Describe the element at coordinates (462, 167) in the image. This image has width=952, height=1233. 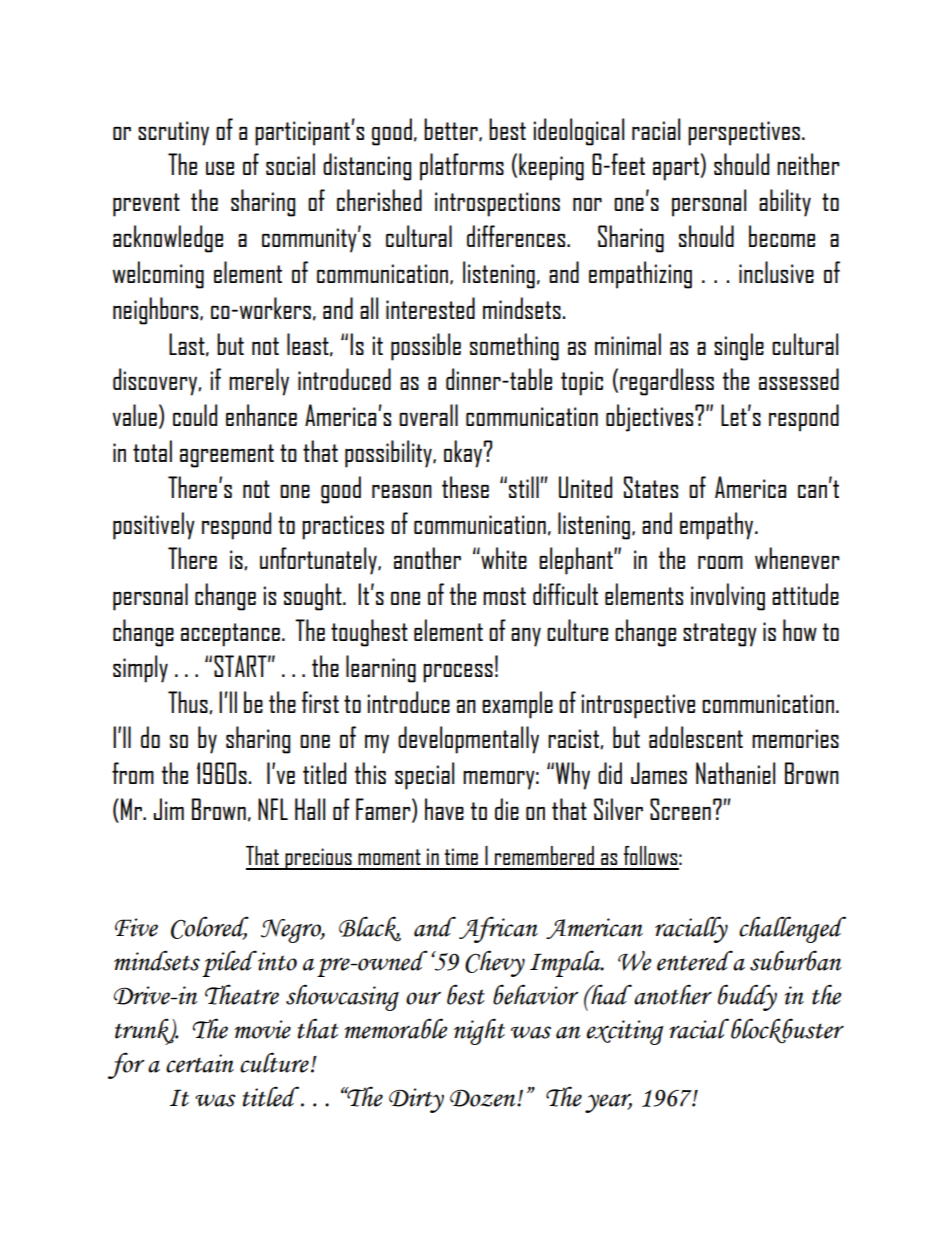
I see `platforms` at that location.
